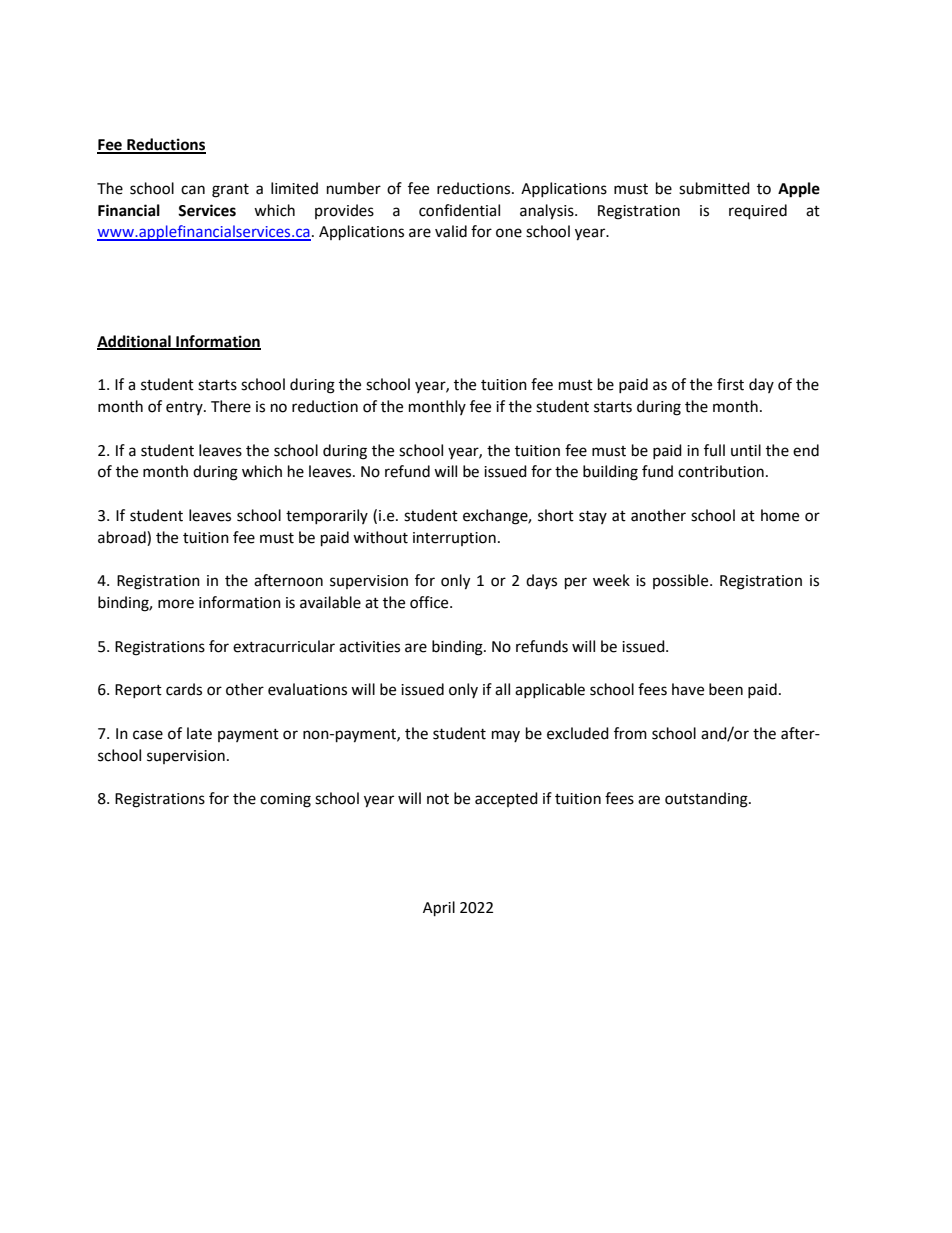 The height and width of the screenshot is (1233, 952). I want to click on been, so click(726, 689).
